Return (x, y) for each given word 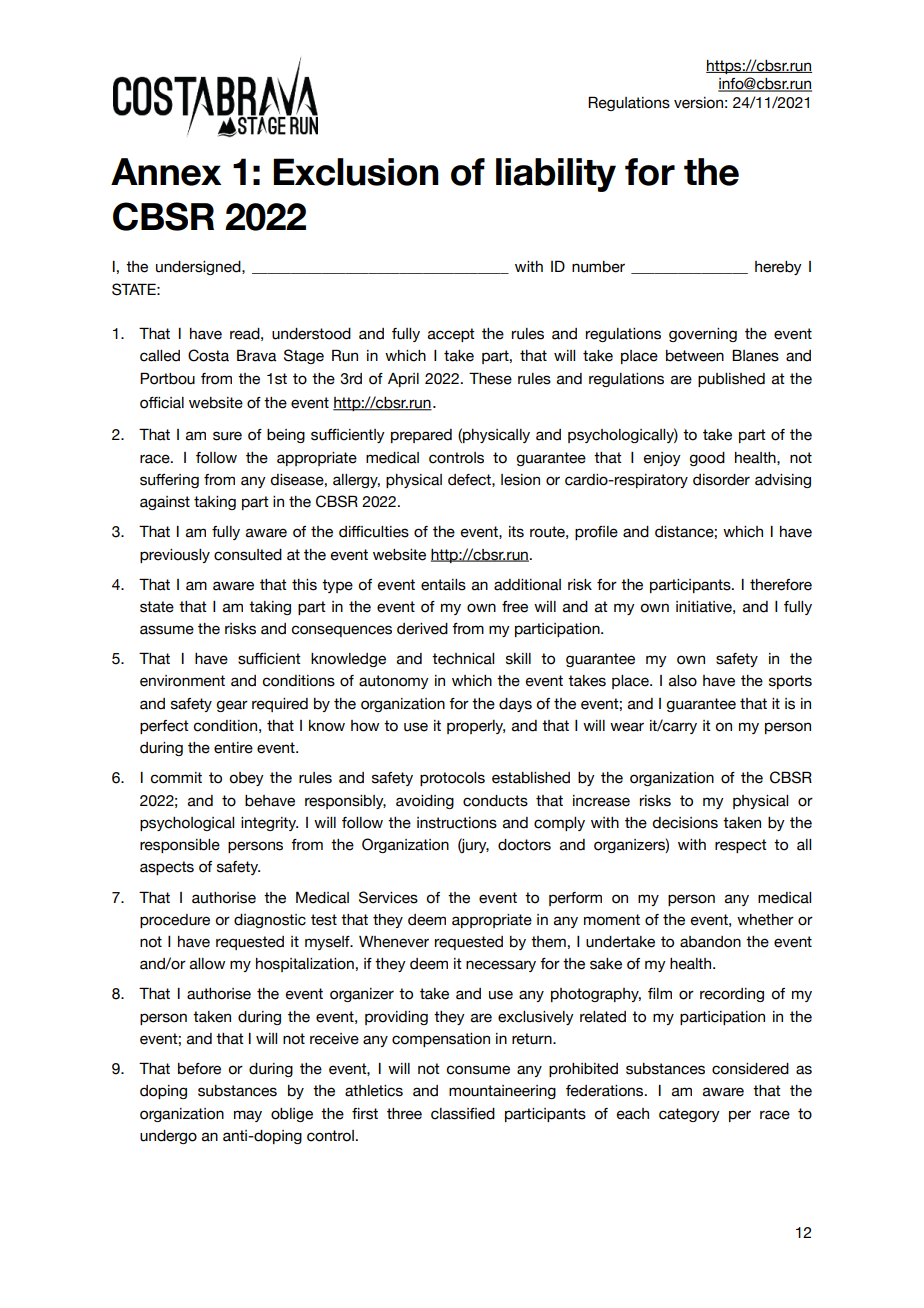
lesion (520, 480)
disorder (721, 480)
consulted (248, 555)
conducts (495, 801)
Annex (166, 172)
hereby (778, 268)
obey (247, 779)
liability (556, 175)
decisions (685, 823)
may (248, 1116)
